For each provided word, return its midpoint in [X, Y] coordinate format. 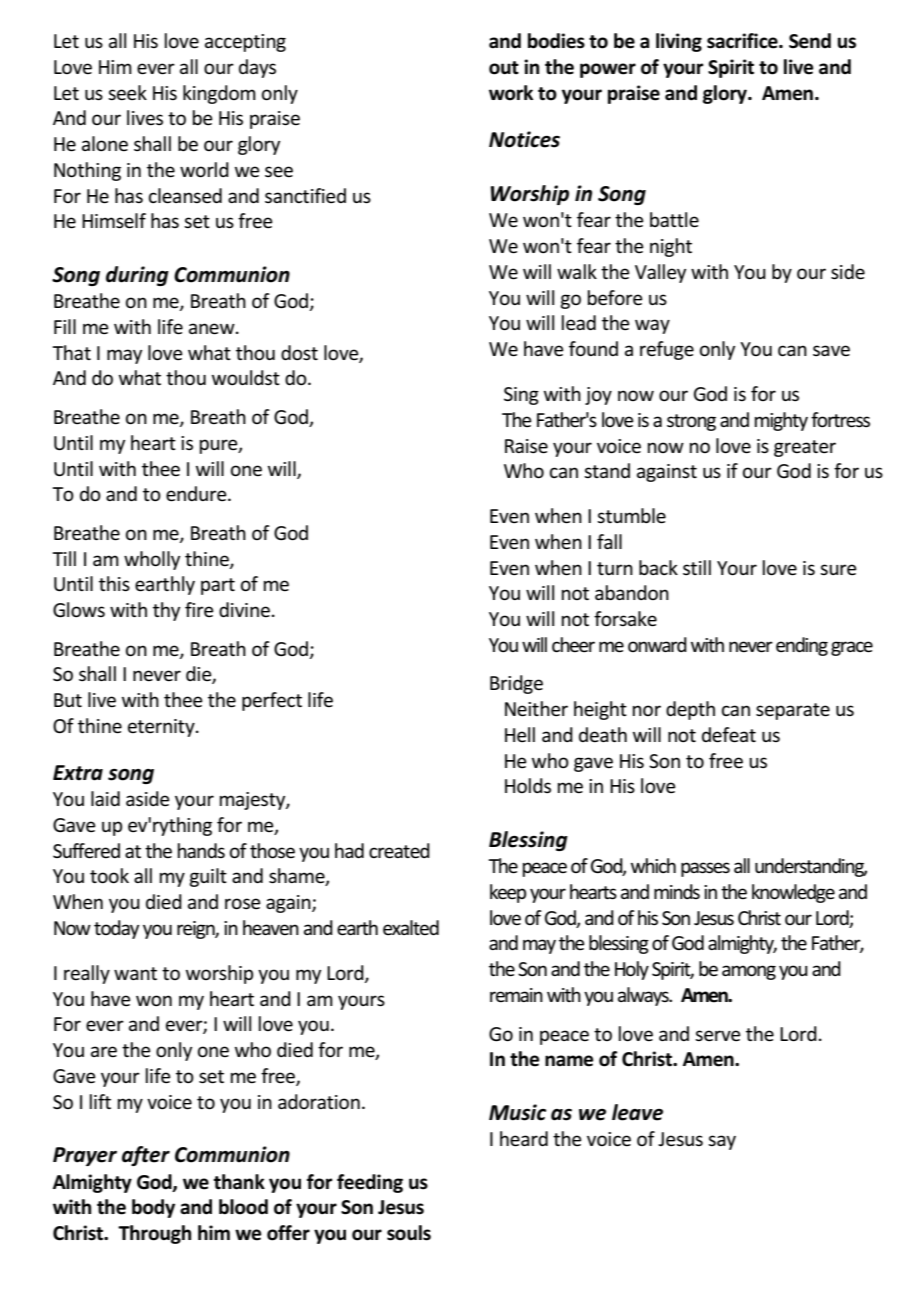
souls [409, 1233]
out [504, 68]
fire [199, 610]
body [153, 1208]
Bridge [516, 684]
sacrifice [743, 41]
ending [802, 646]
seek [127, 93]
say [722, 1142]
